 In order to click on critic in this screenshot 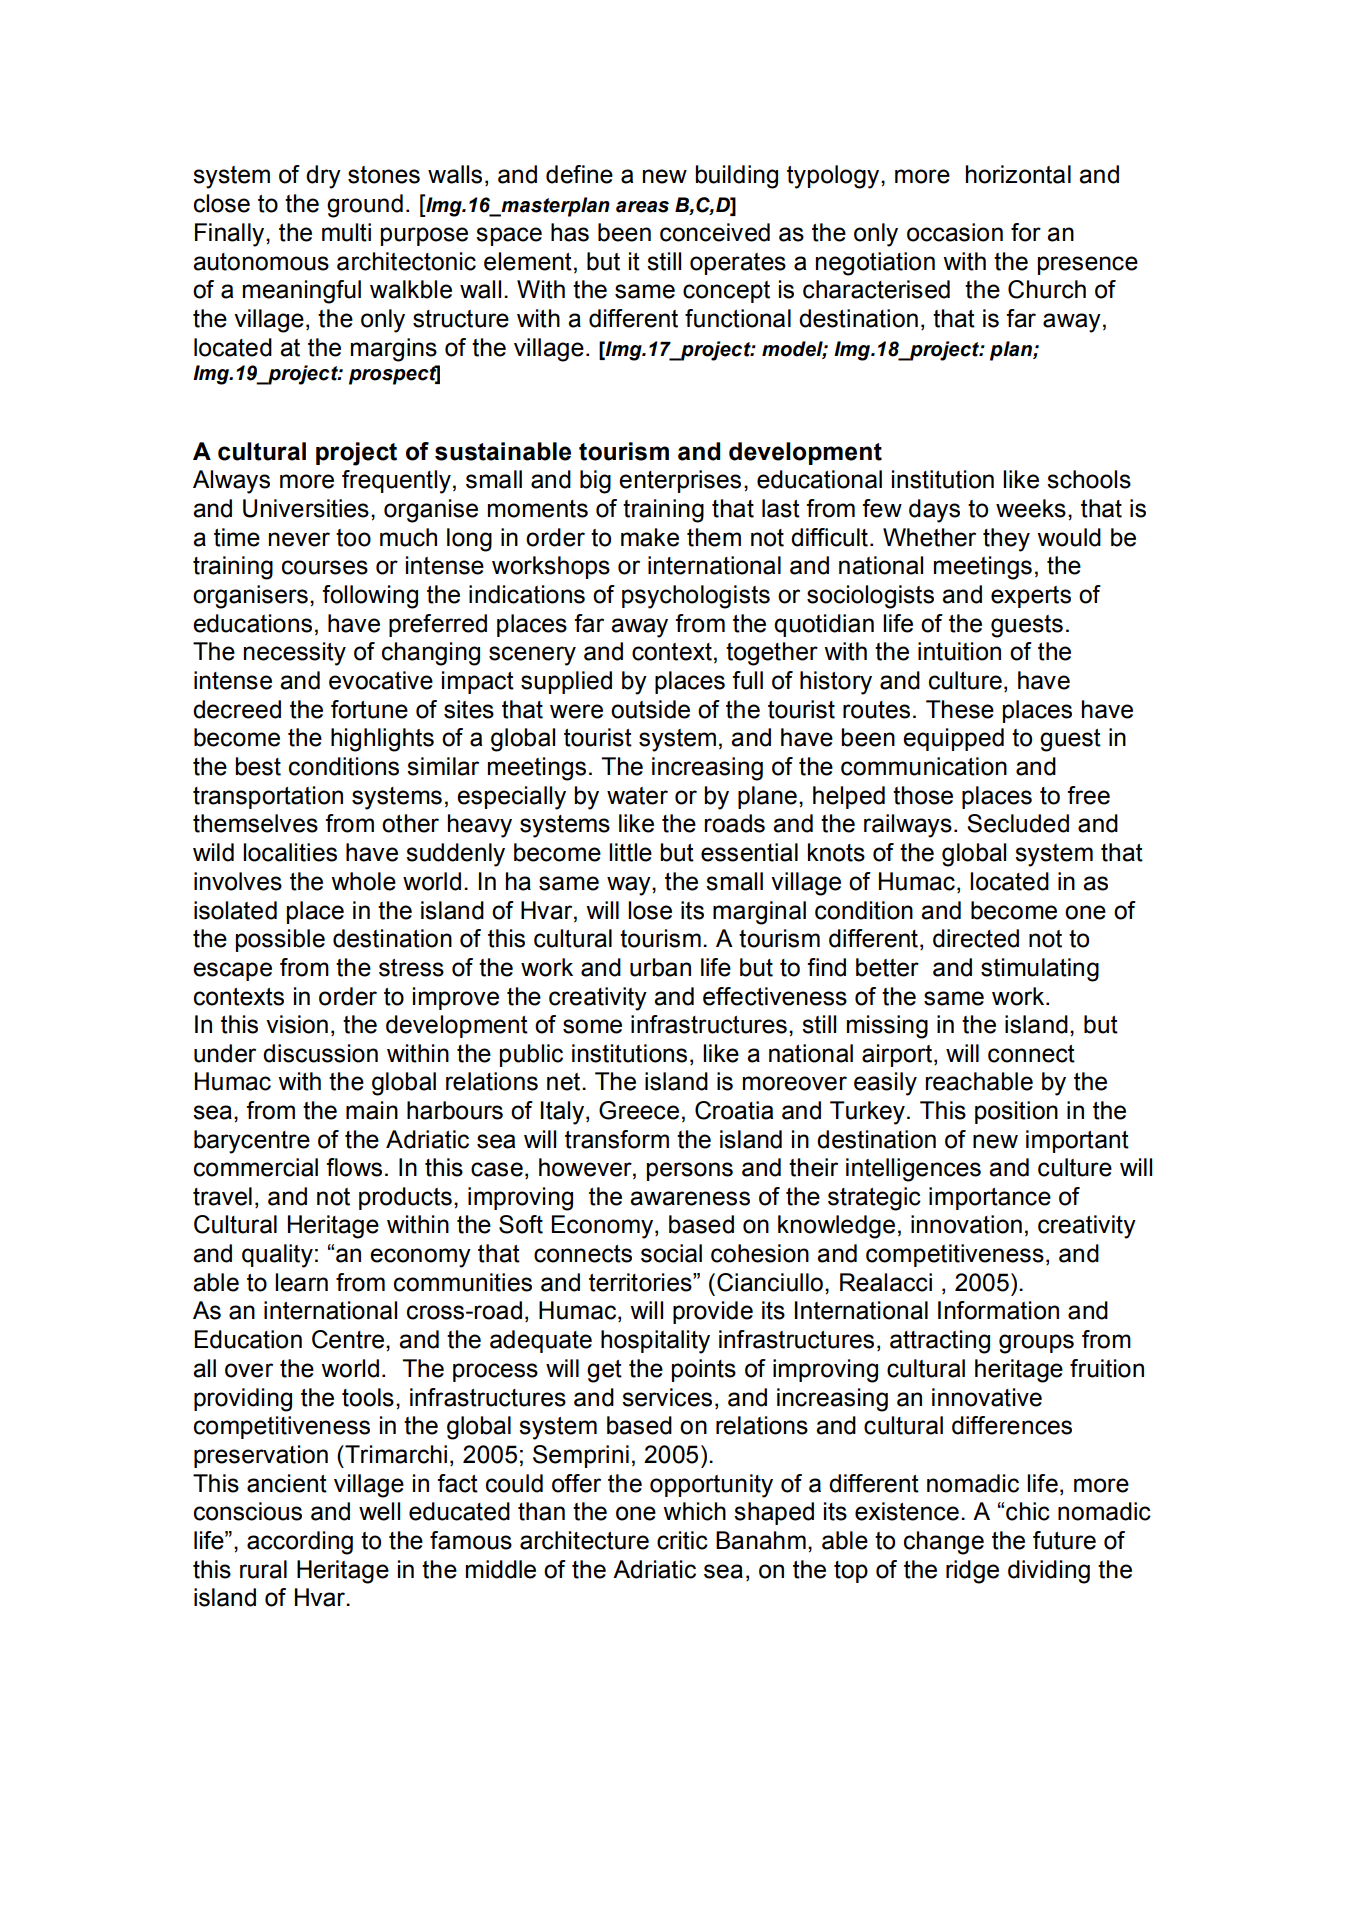, I will do `click(682, 1540)`.
